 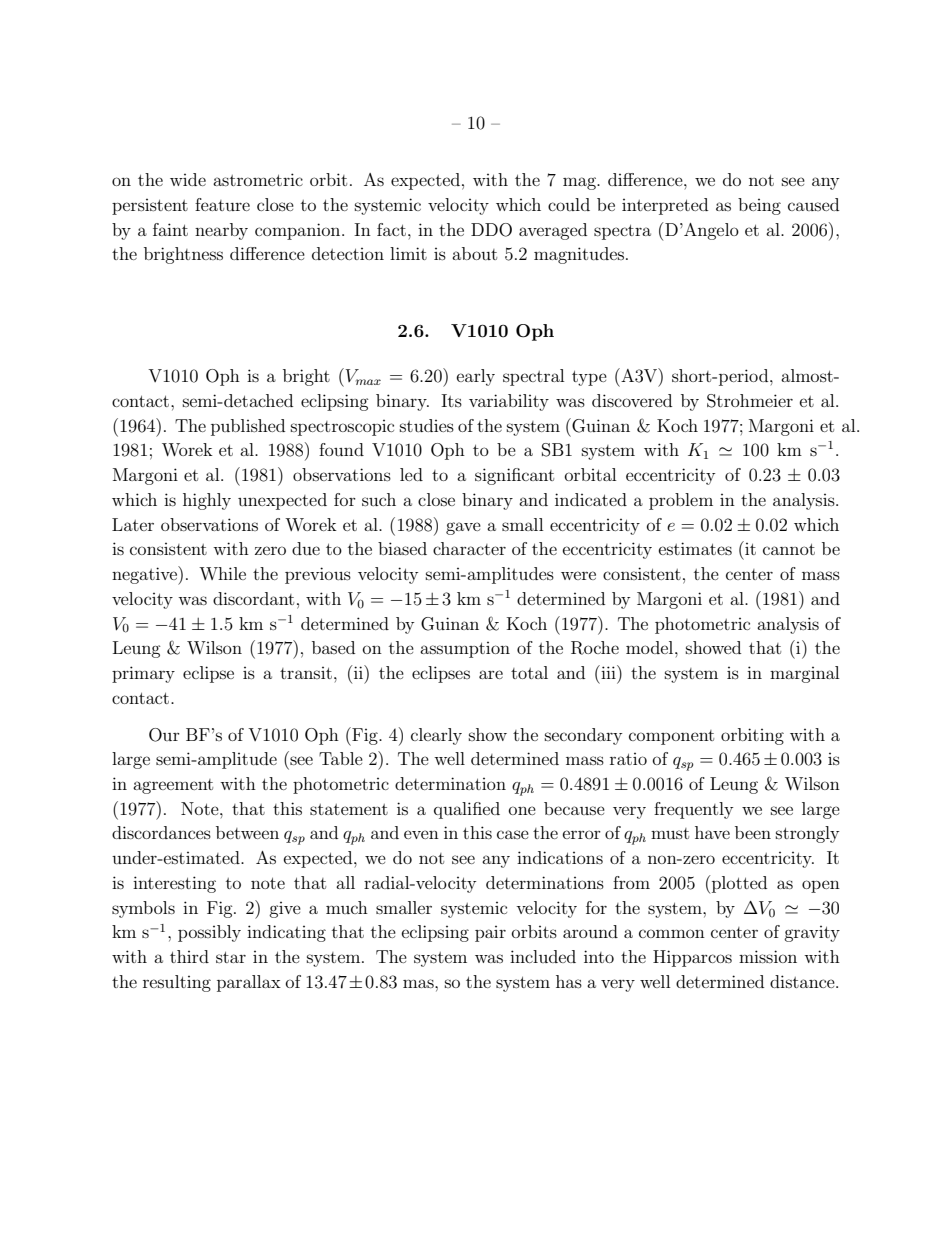 What do you see at coordinates (231, 957) in the document?
I see `star` at bounding box center [231, 957].
